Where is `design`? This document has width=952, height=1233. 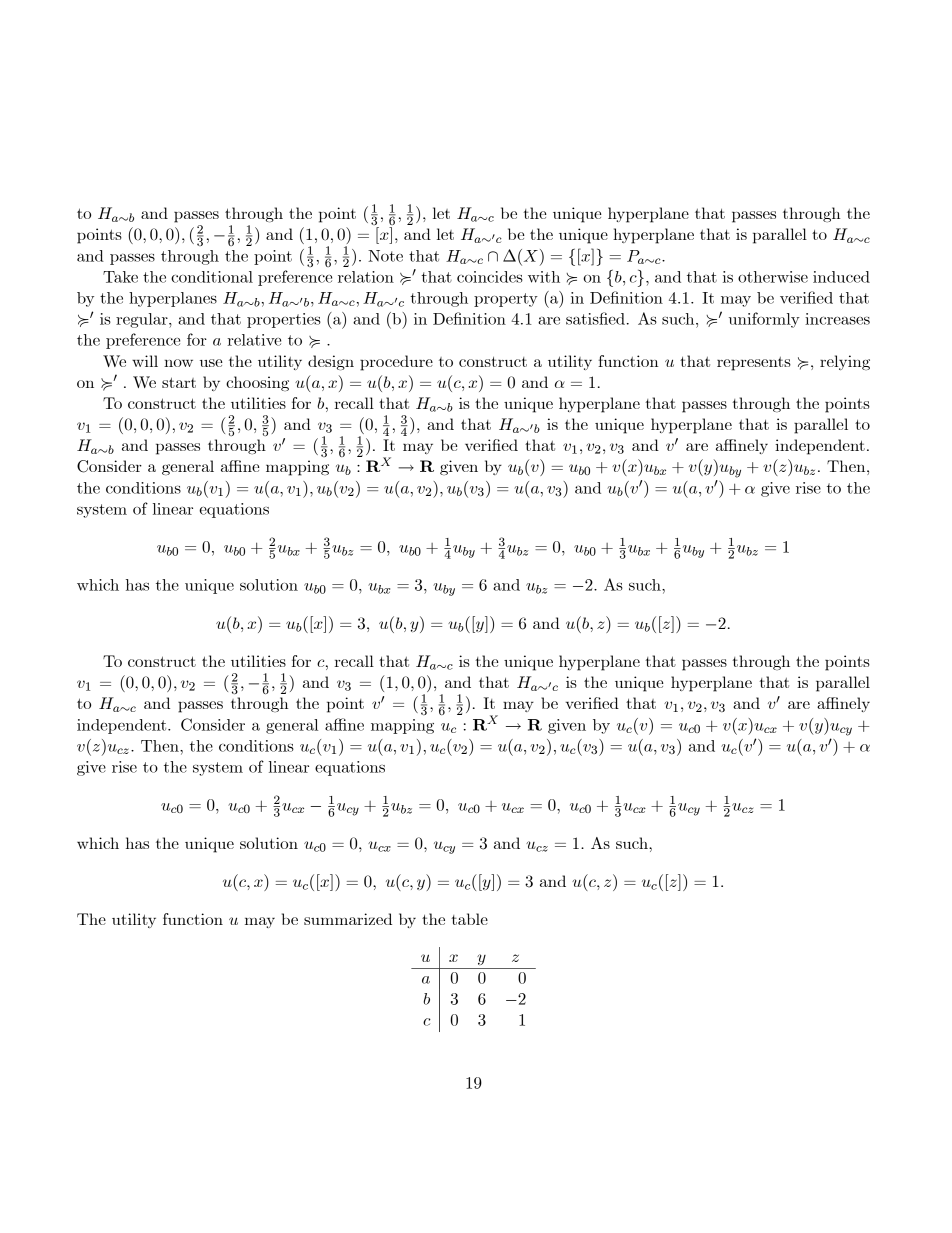 design is located at coordinates (331, 363).
